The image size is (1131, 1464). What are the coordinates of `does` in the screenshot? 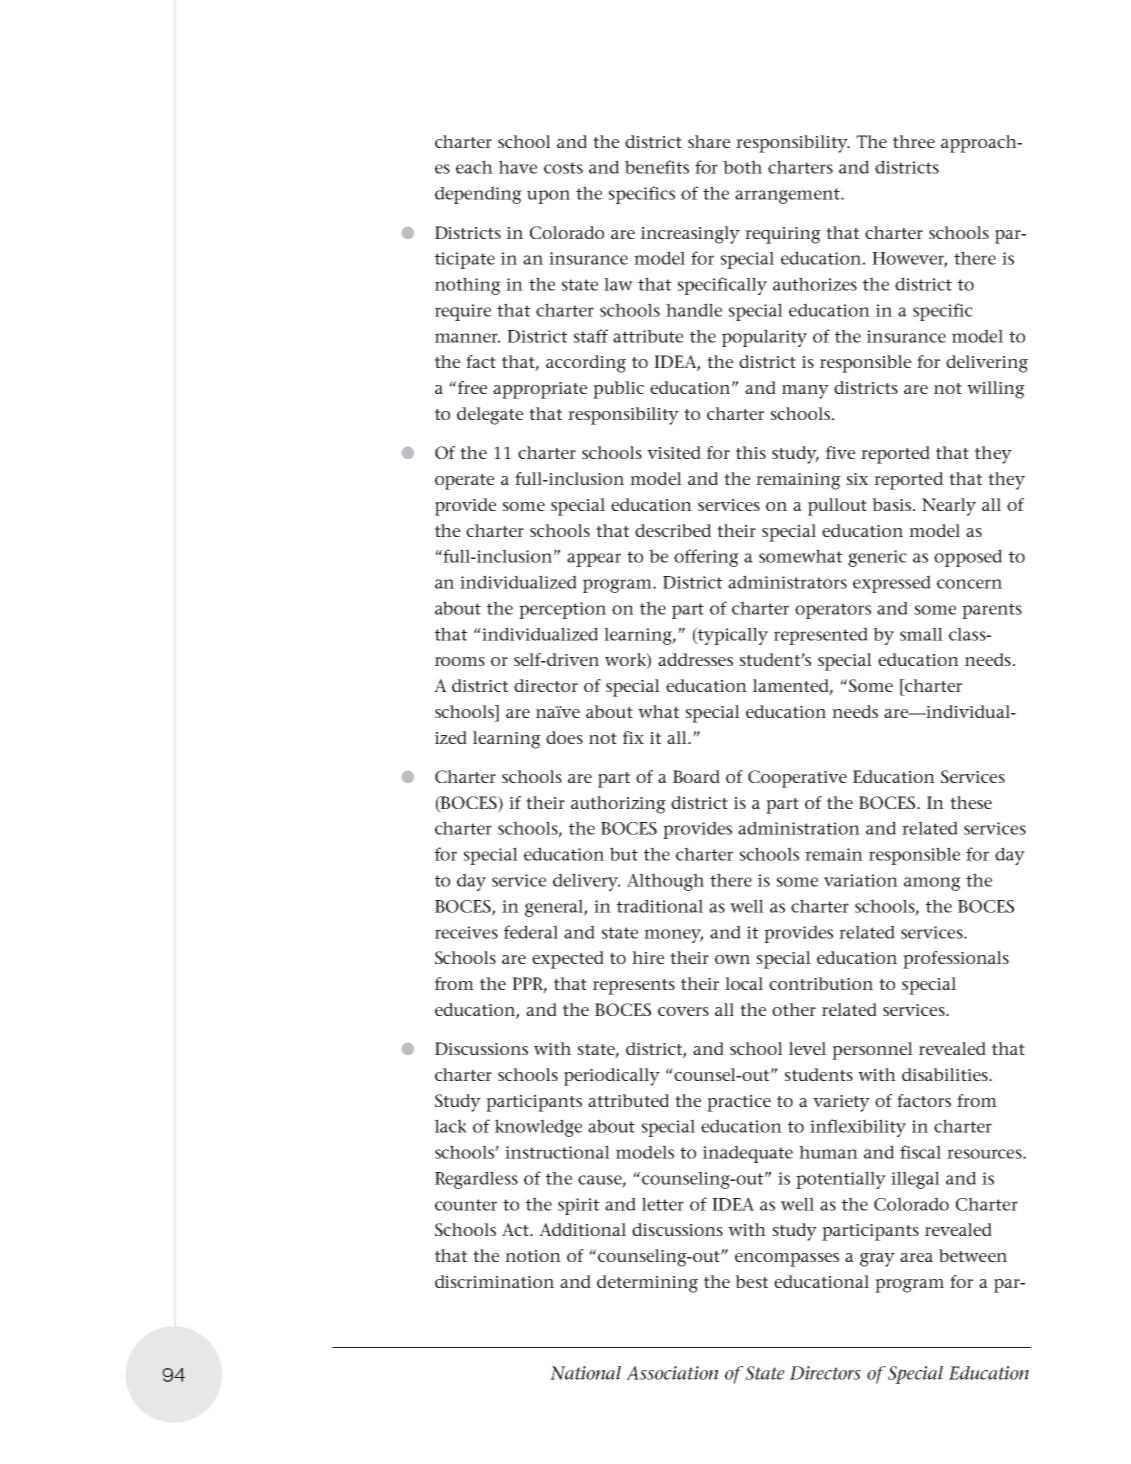 It's located at (564, 737).
